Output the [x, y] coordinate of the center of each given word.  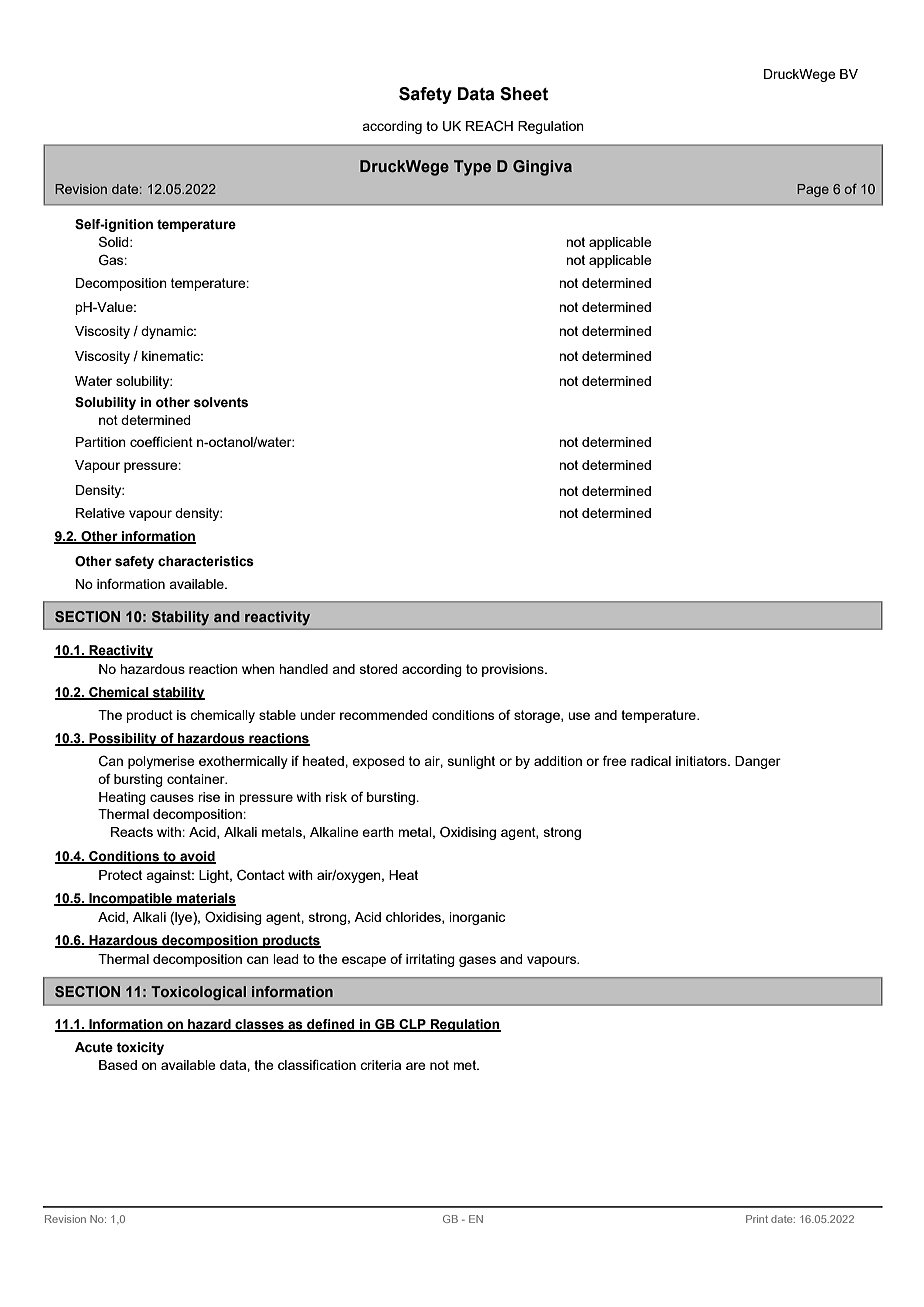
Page [813, 190]
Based [118, 1065]
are [416, 1066]
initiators [702, 761]
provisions [514, 670]
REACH [489, 126]
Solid [115, 241]
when [258, 669]
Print [757, 1219]
